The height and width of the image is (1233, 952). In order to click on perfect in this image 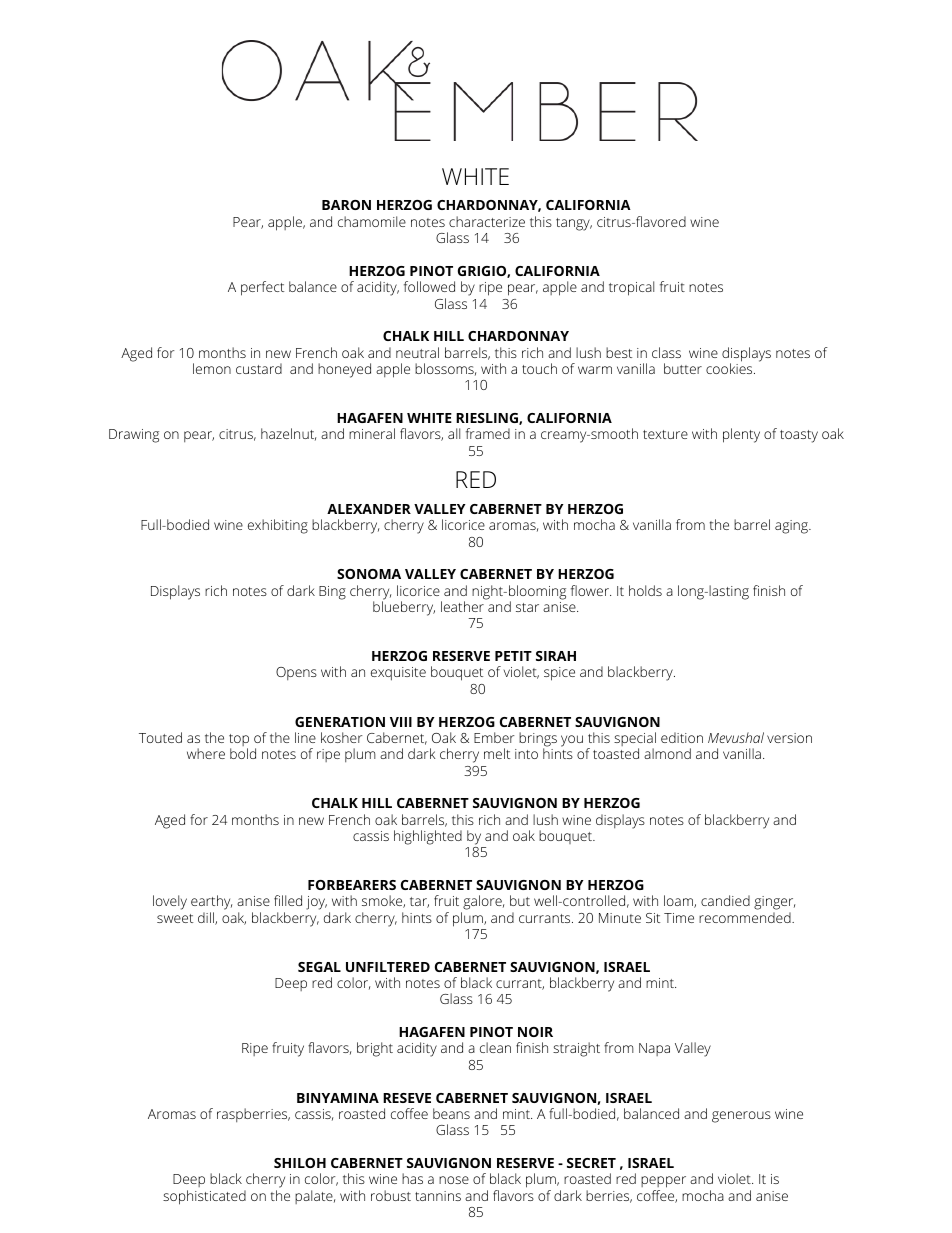, I will do `click(262, 288)`.
